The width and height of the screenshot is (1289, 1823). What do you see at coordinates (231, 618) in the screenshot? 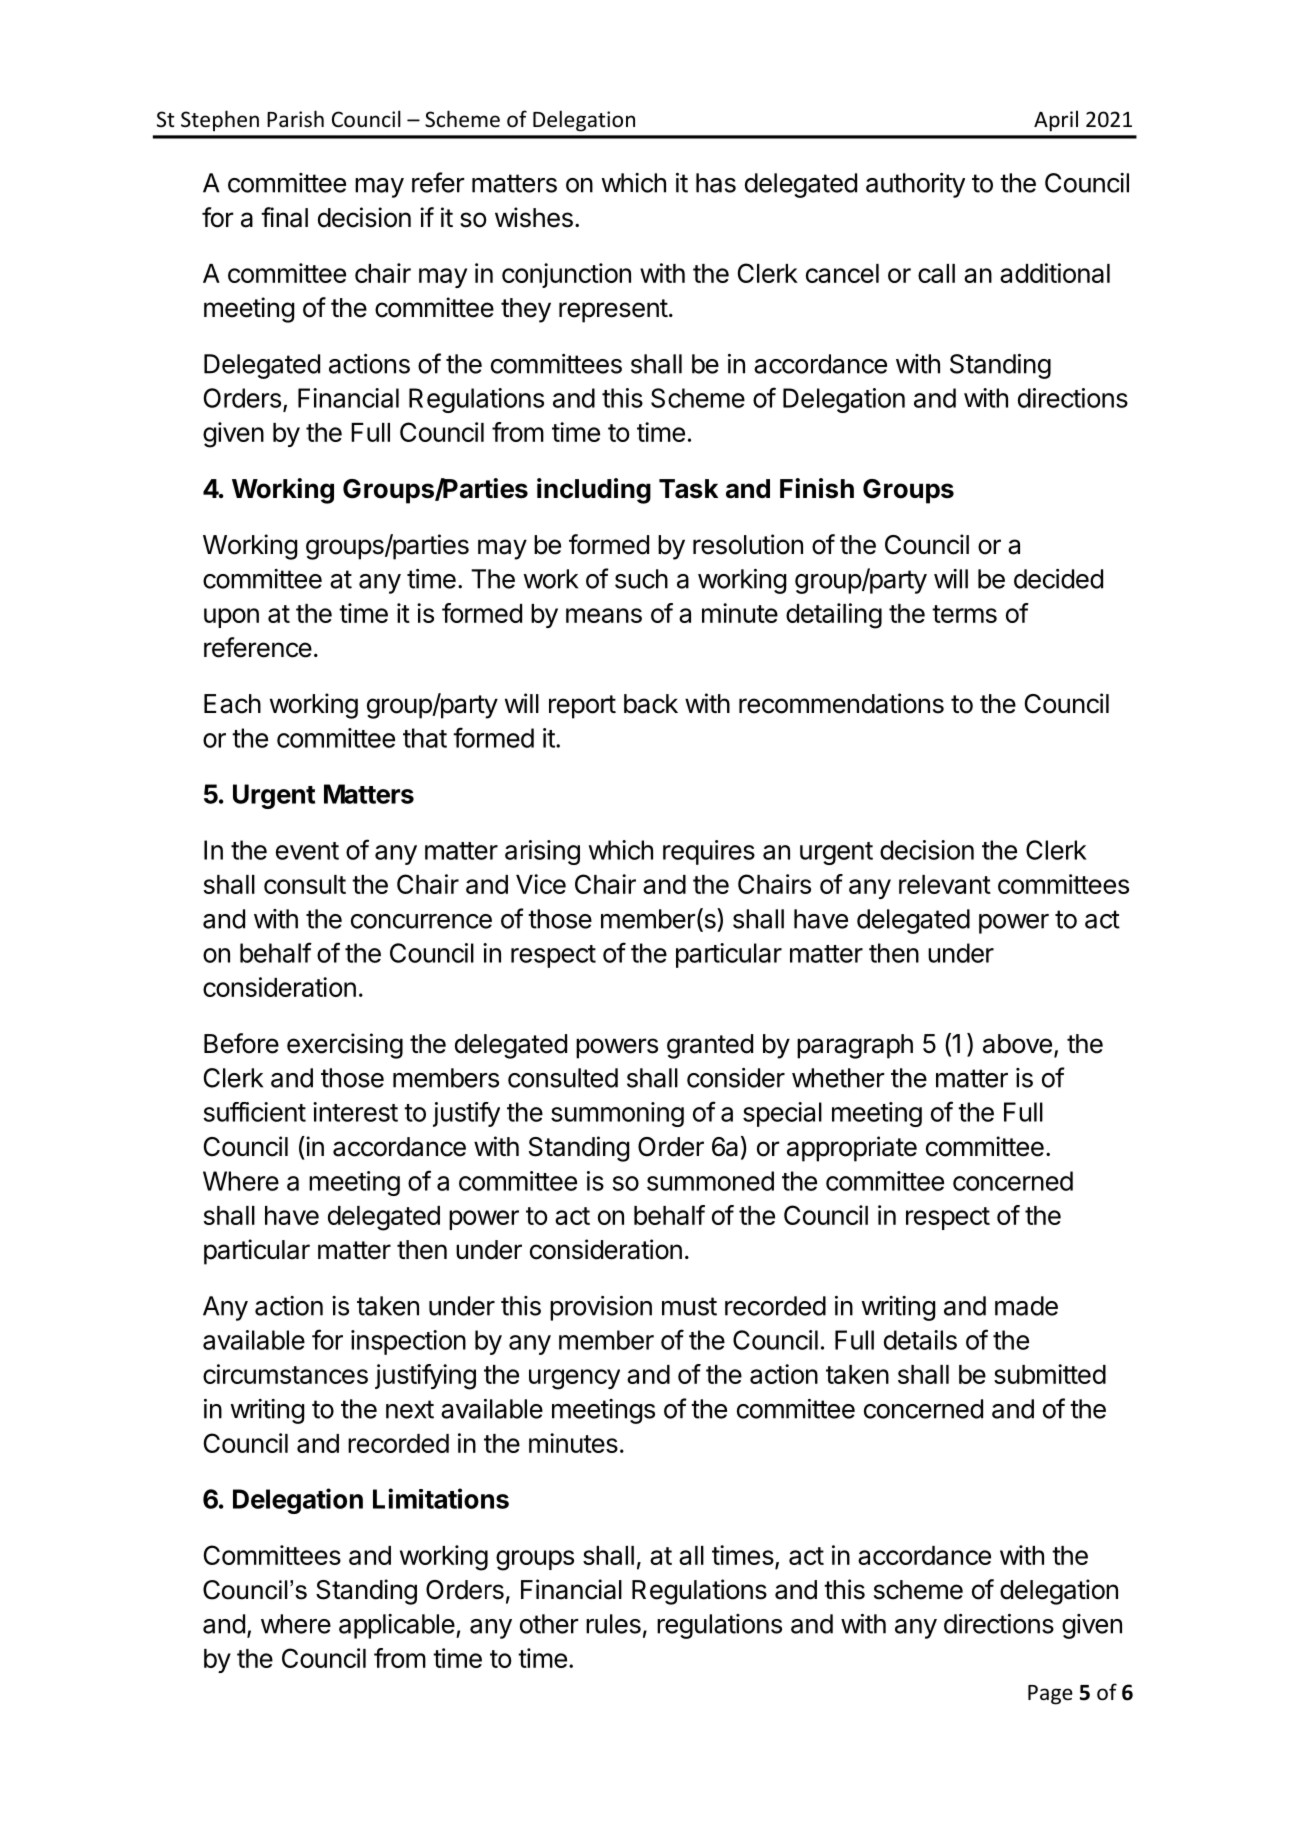
I see `upon` at bounding box center [231, 618].
